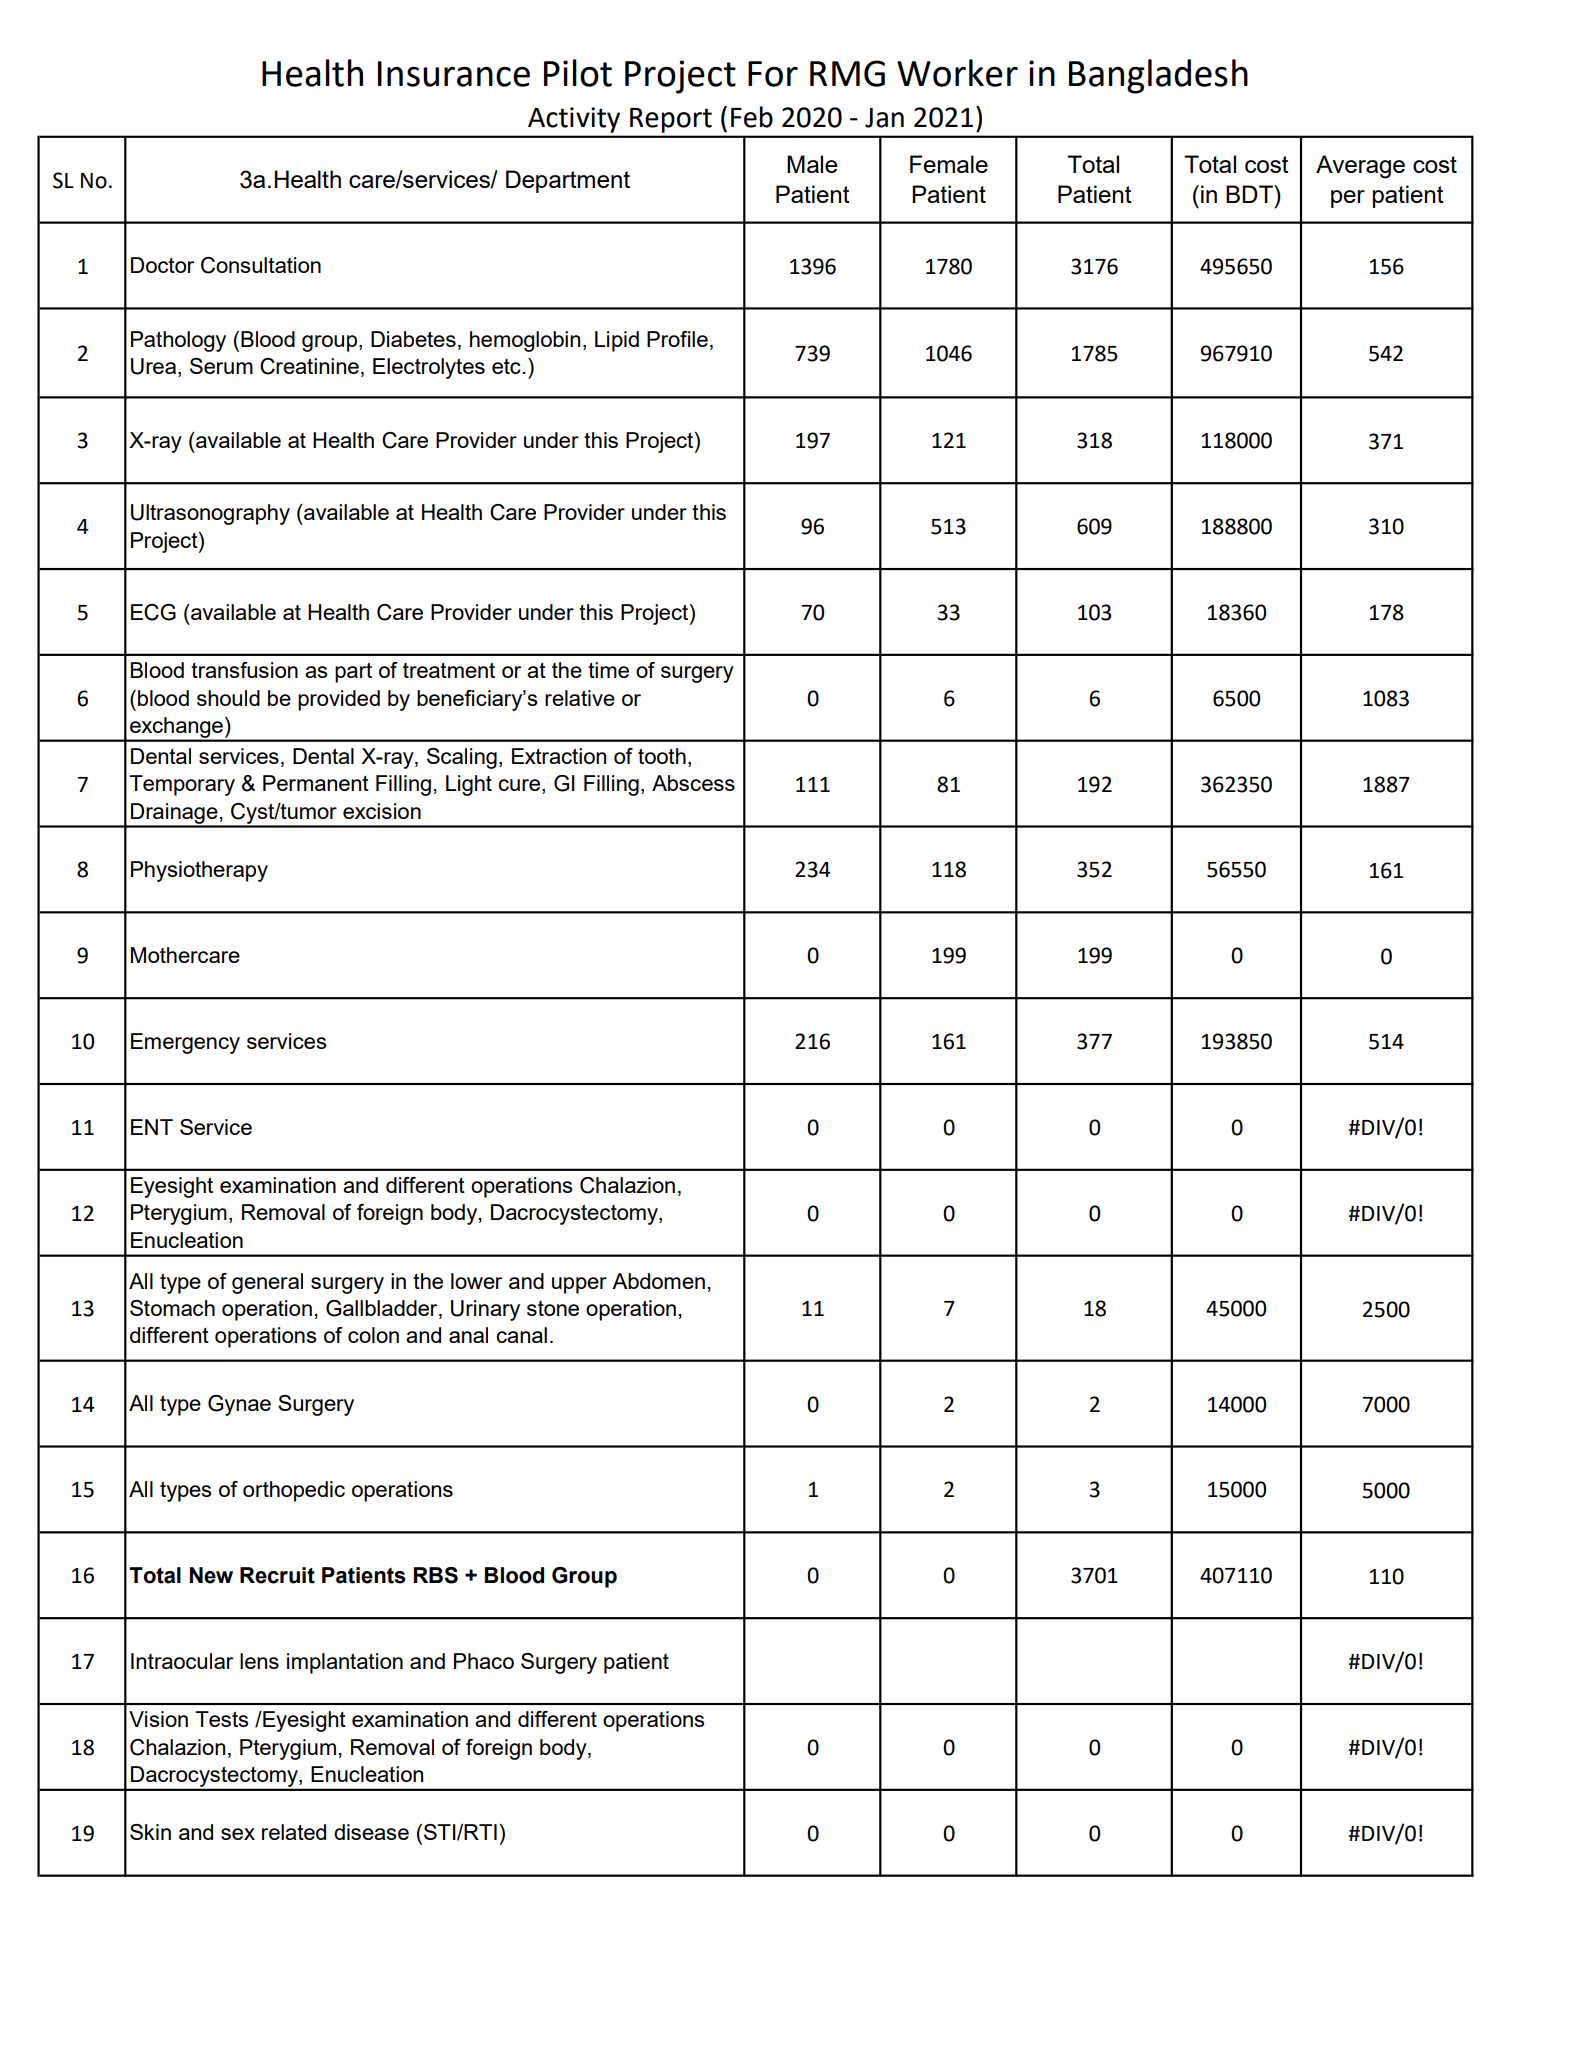 This screenshot has height=2045, width=1580. What do you see at coordinates (1158, 76) in the screenshot?
I see `Bangladesh` at bounding box center [1158, 76].
